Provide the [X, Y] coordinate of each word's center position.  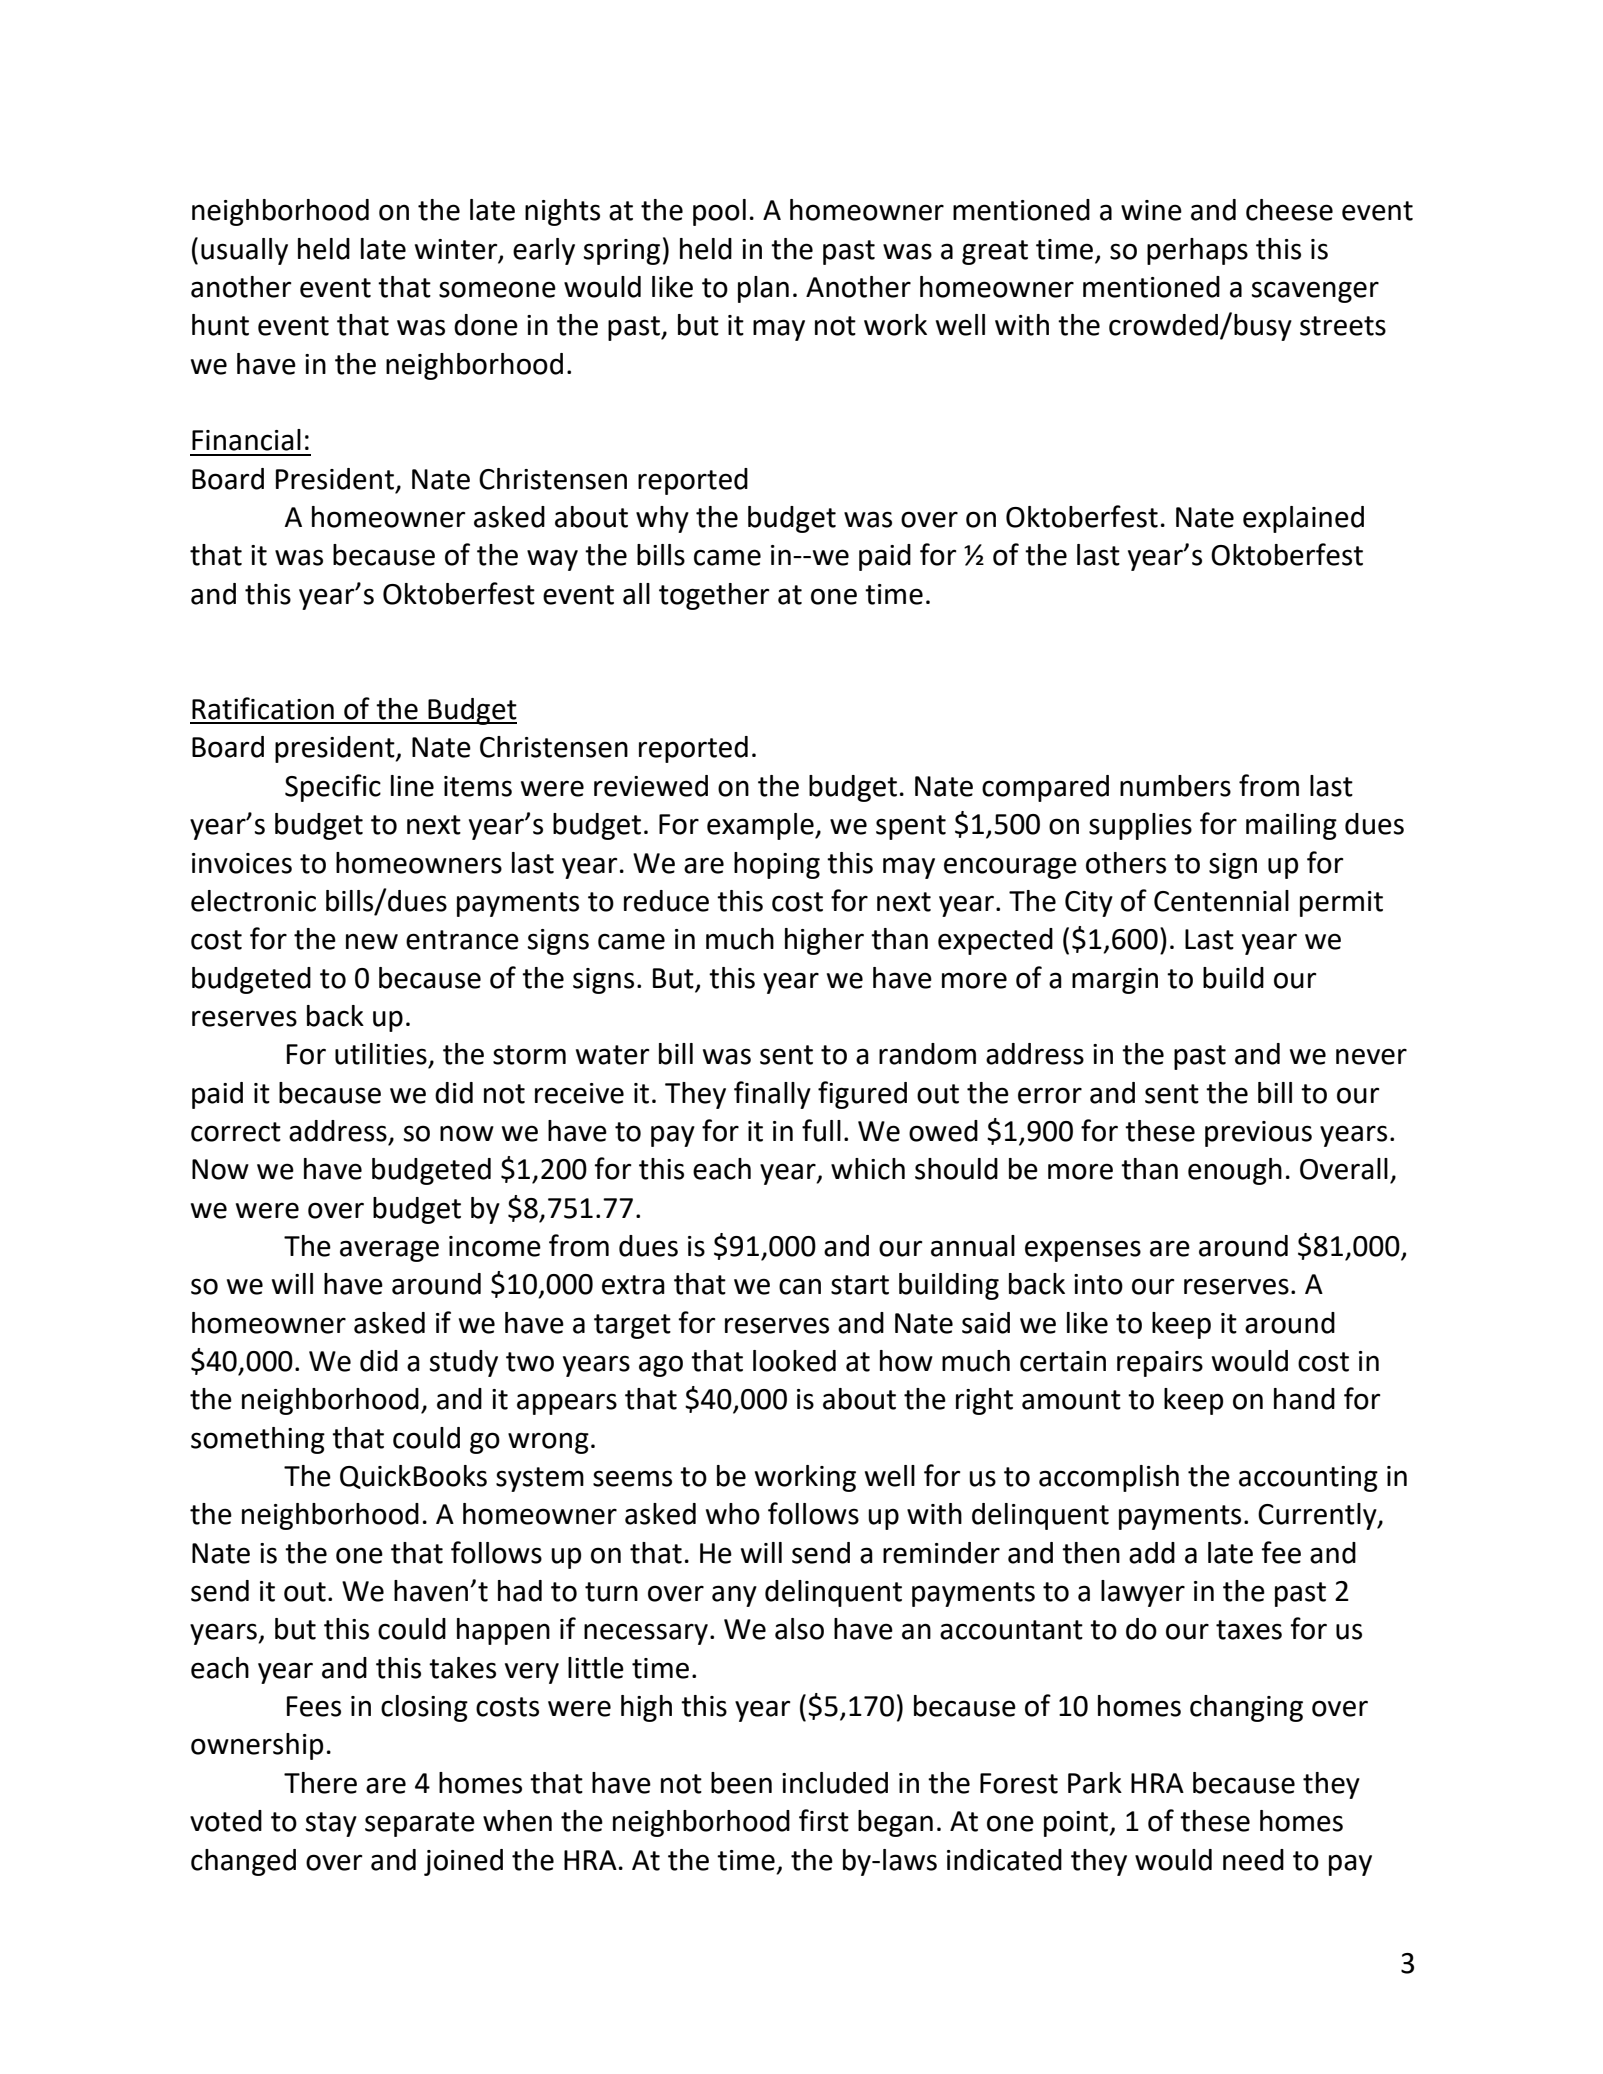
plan [763, 289]
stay [331, 1824]
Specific [333, 788]
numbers [1175, 786]
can [800, 1286]
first [824, 1820]
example [761, 826]
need [1253, 1860]
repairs [1160, 1364]
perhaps [1197, 251]
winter [457, 250]
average [389, 1251]
